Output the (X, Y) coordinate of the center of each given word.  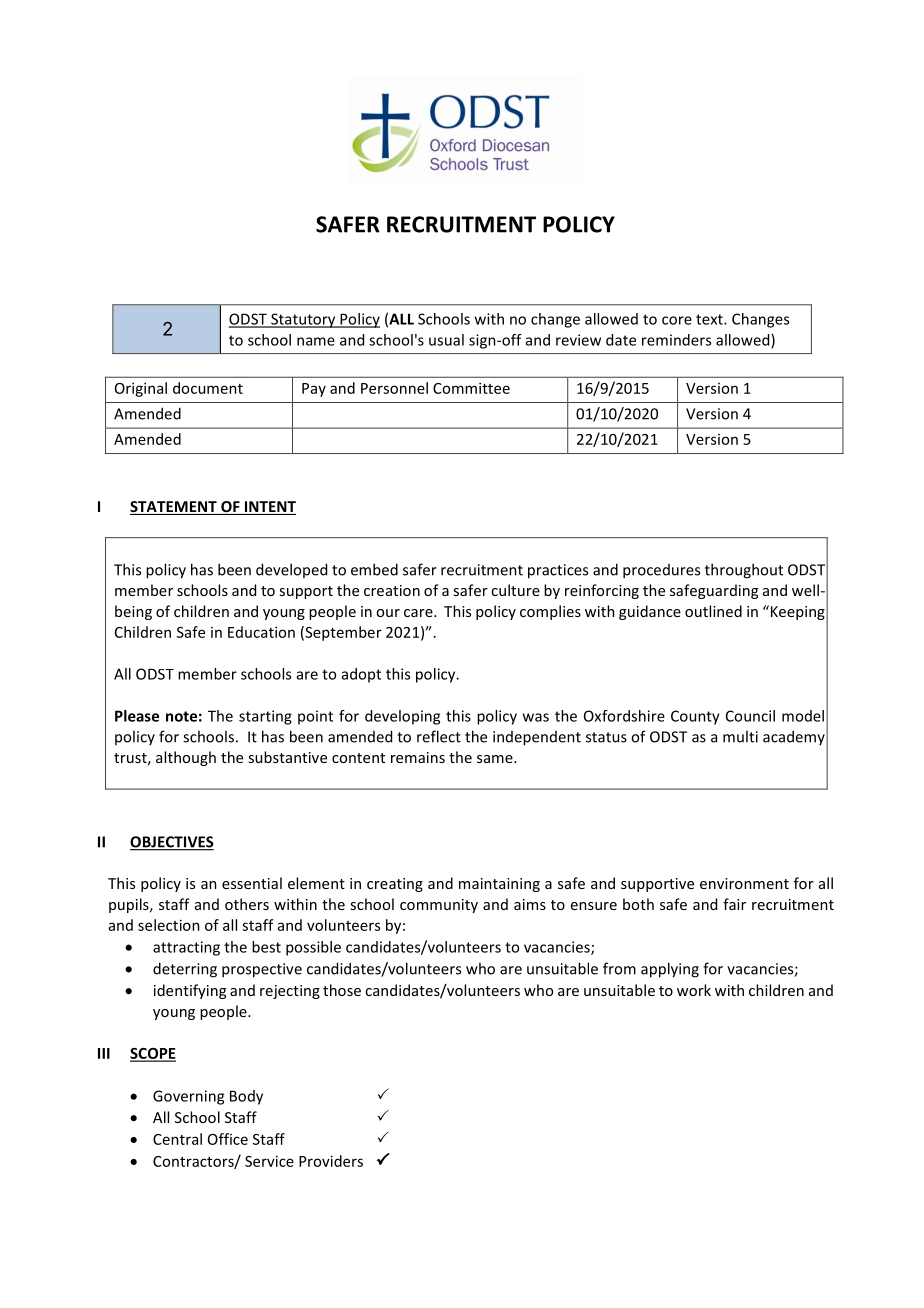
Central (177, 1139)
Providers (331, 1161)
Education (261, 632)
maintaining (499, 885)
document (208, 388)
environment (744, 883)
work (694, 990)
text (710, 319)
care (419, 613)
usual (446, 340)
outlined (713, 611)
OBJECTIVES (172, 843)
